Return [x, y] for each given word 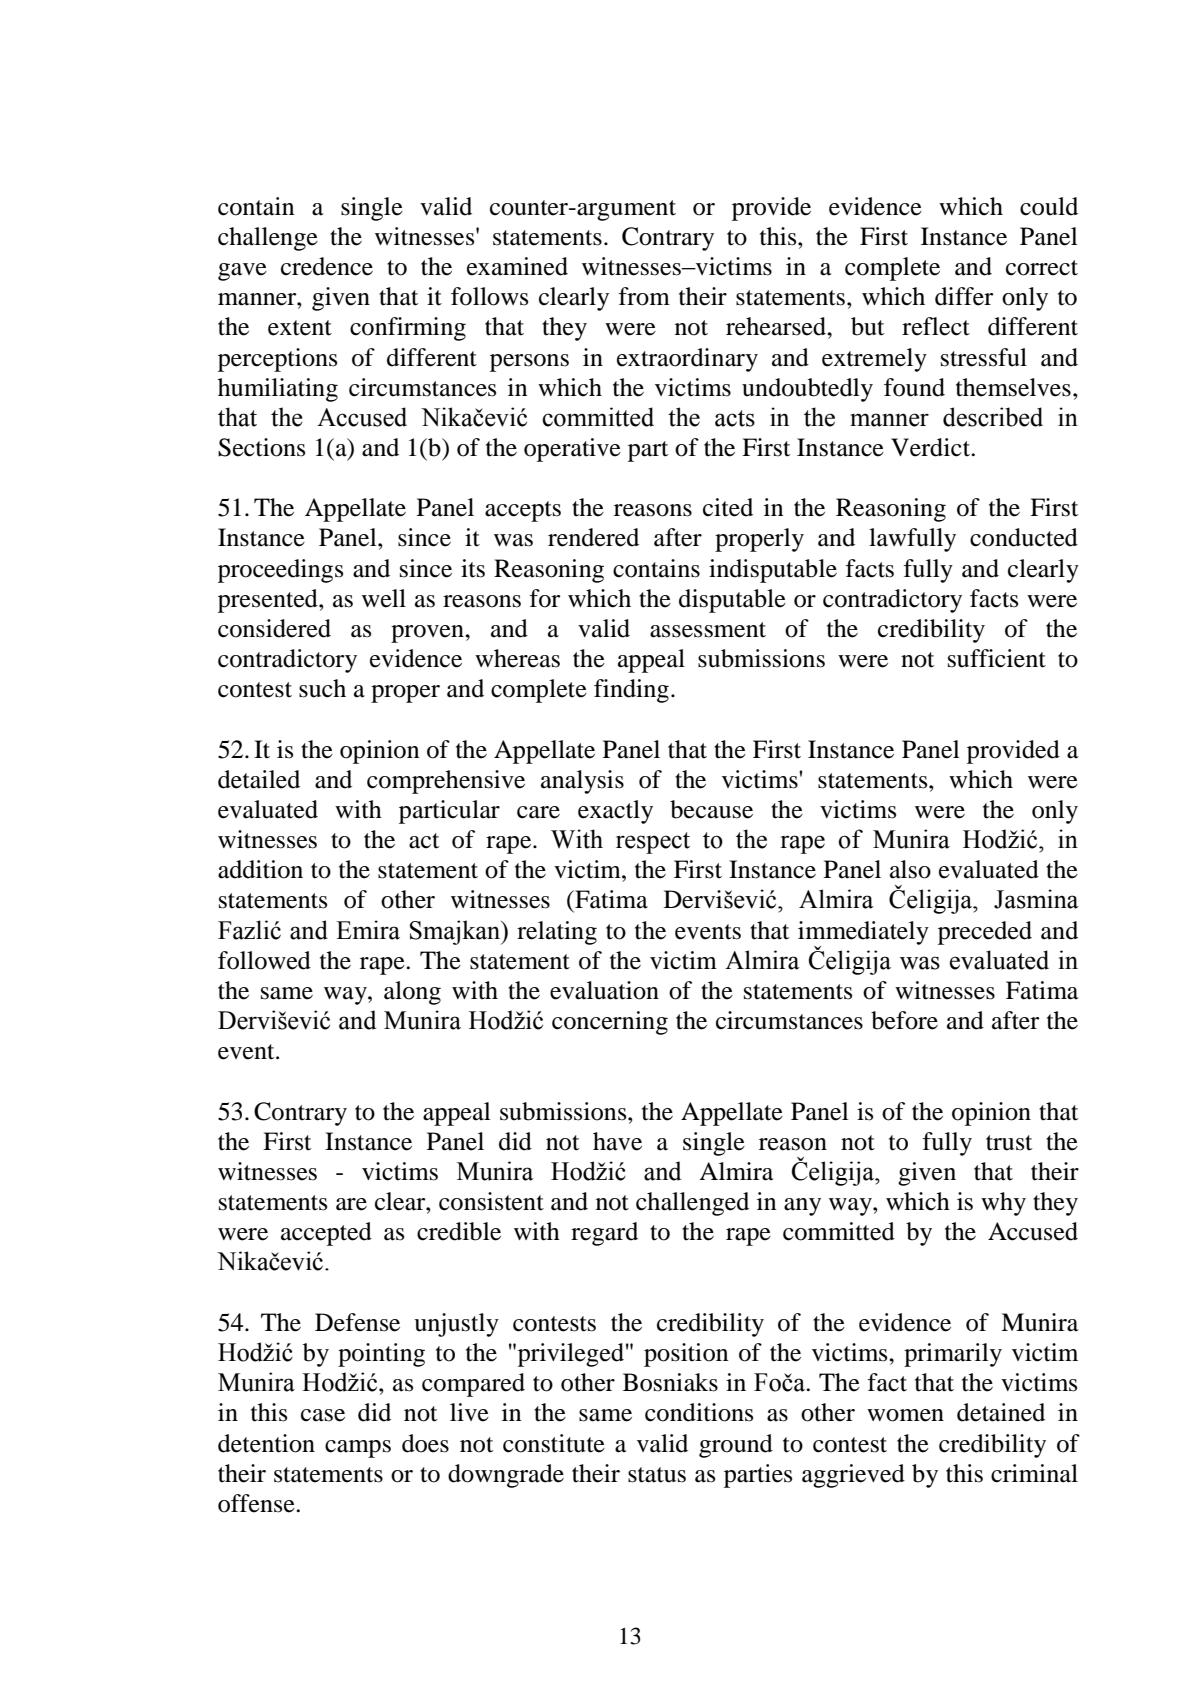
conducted [1024, 537]
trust [1009, 1143]
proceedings [280, 571]
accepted [326, 1234]
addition [260, 869]
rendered [593, 537]
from [644, 296]
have [617, 1141]
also [910, 869]
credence [327, 266]
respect [653, 843]
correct [1042, 268]
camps [358, 1449]
